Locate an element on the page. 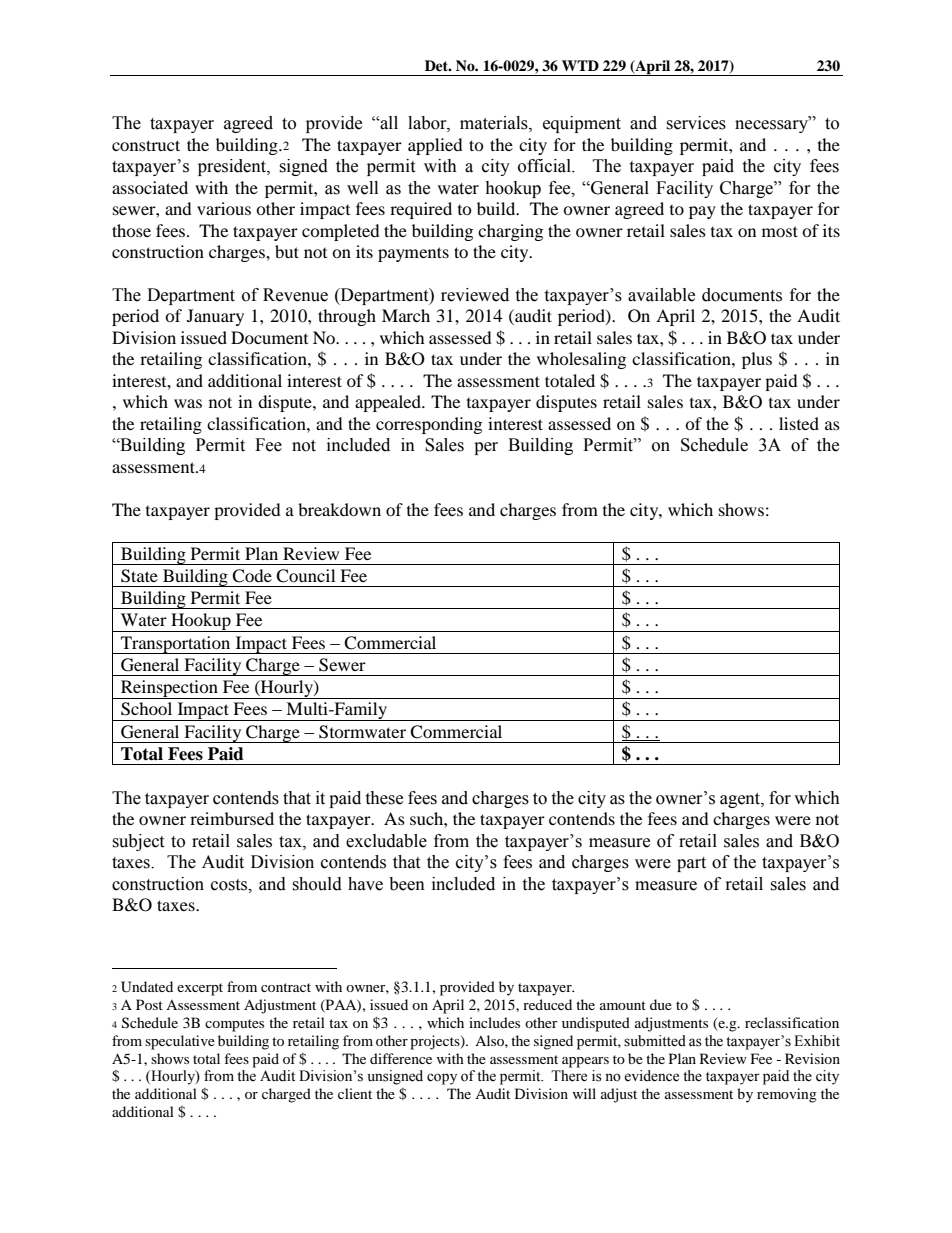 The height and width of the page is (1233, 952). necessary is located at coordinates (773, 125).
